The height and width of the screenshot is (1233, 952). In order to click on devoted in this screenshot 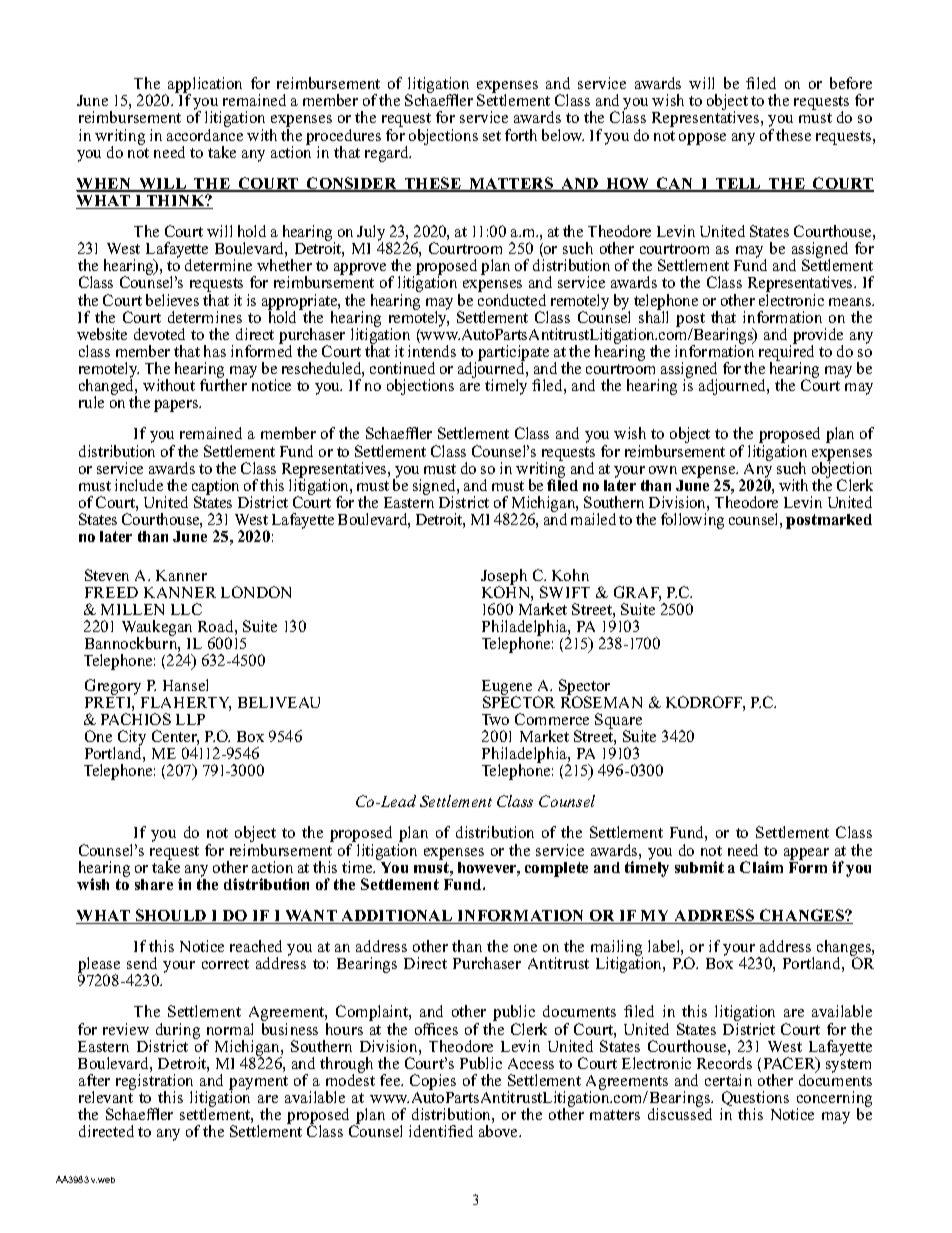, I will do `click(159, 334)`.
